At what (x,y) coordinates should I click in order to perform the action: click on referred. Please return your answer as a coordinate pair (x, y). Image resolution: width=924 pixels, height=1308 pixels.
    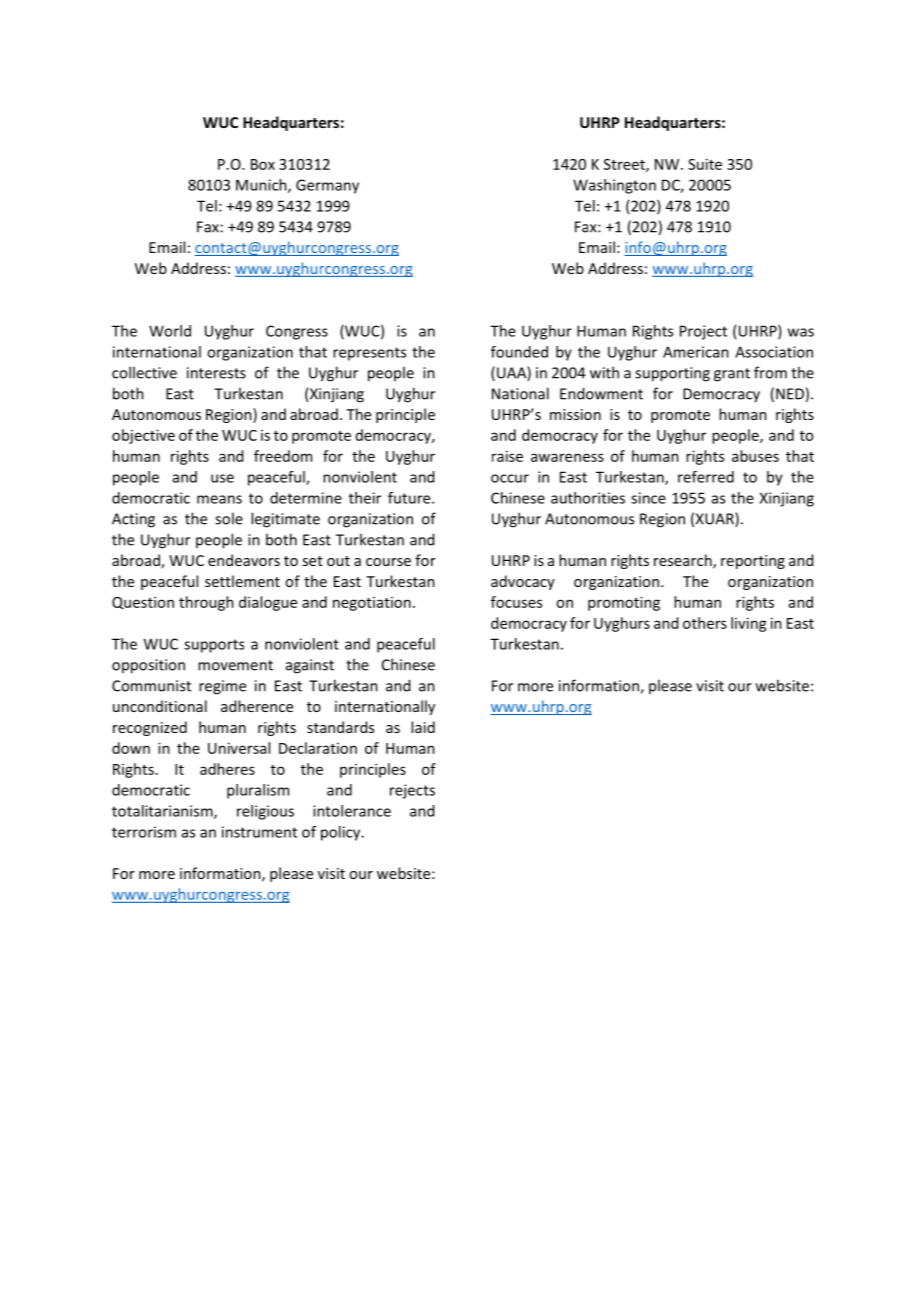
    Looking at the image, I should click on (706, 477).
